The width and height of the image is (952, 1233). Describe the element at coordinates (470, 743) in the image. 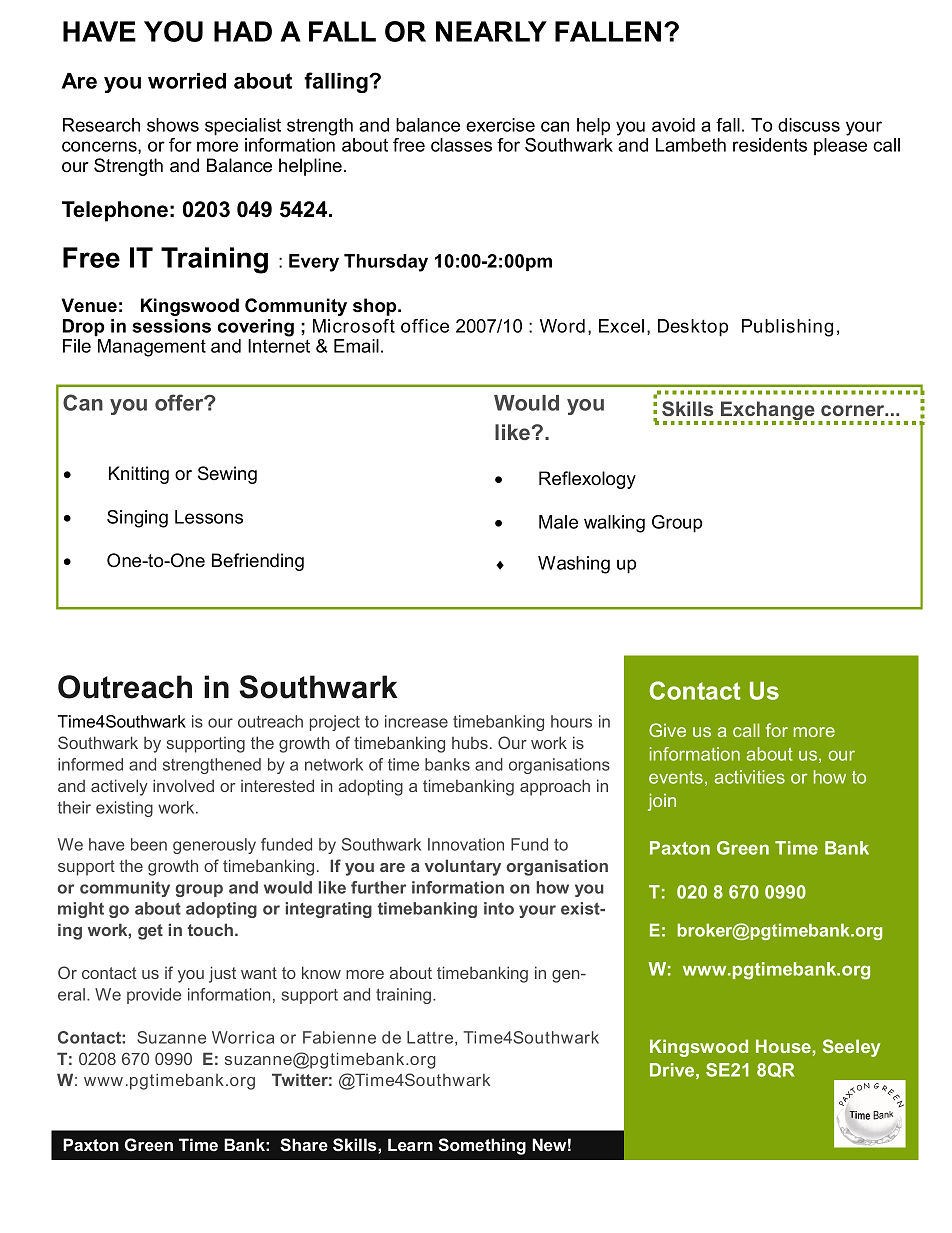

I see `hubs` at that location.
